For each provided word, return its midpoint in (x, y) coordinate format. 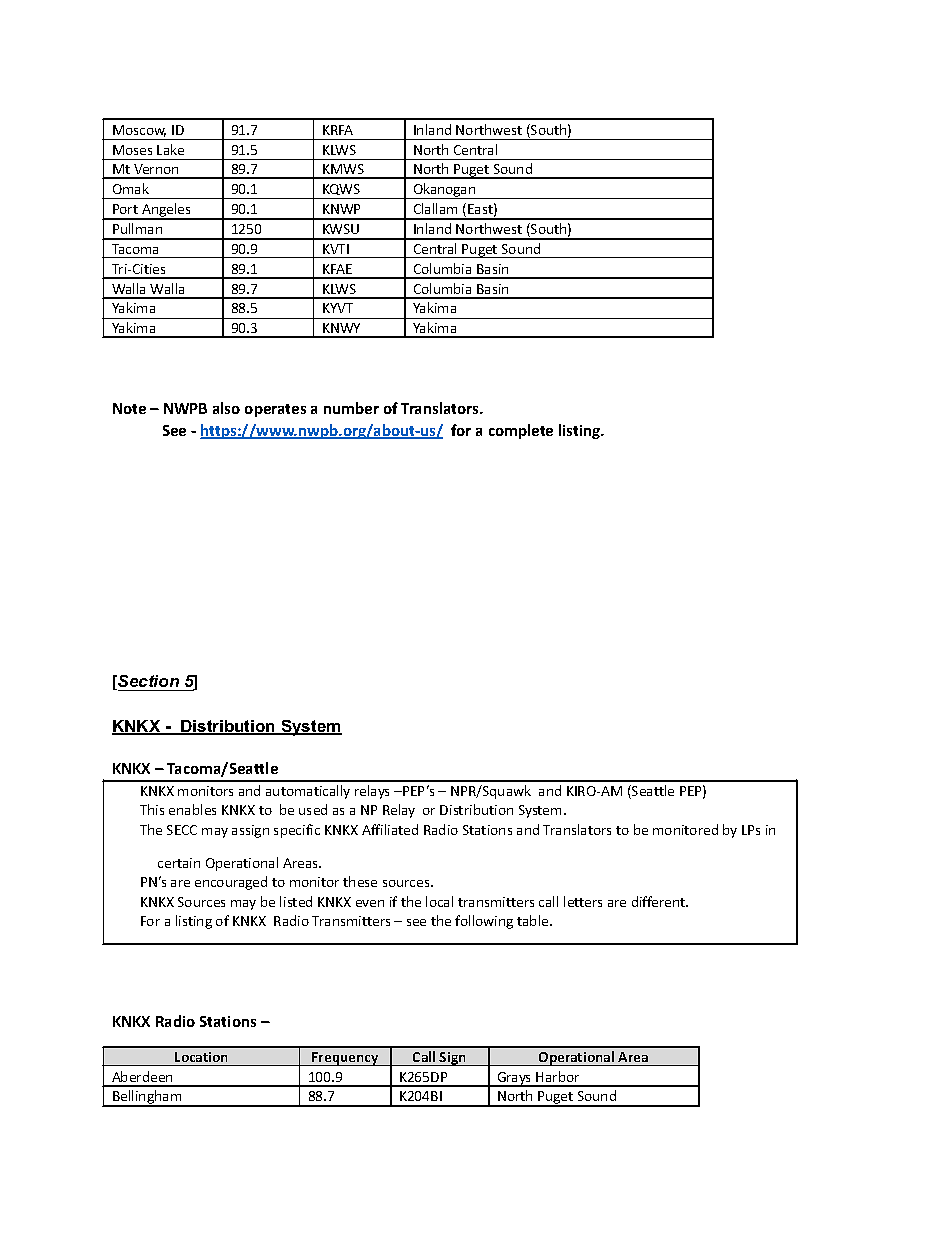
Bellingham (147, 1098)
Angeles (166, 211)
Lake (170, 149)
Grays (514, 1079)
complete (521, 431)
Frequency (345, 1059)
